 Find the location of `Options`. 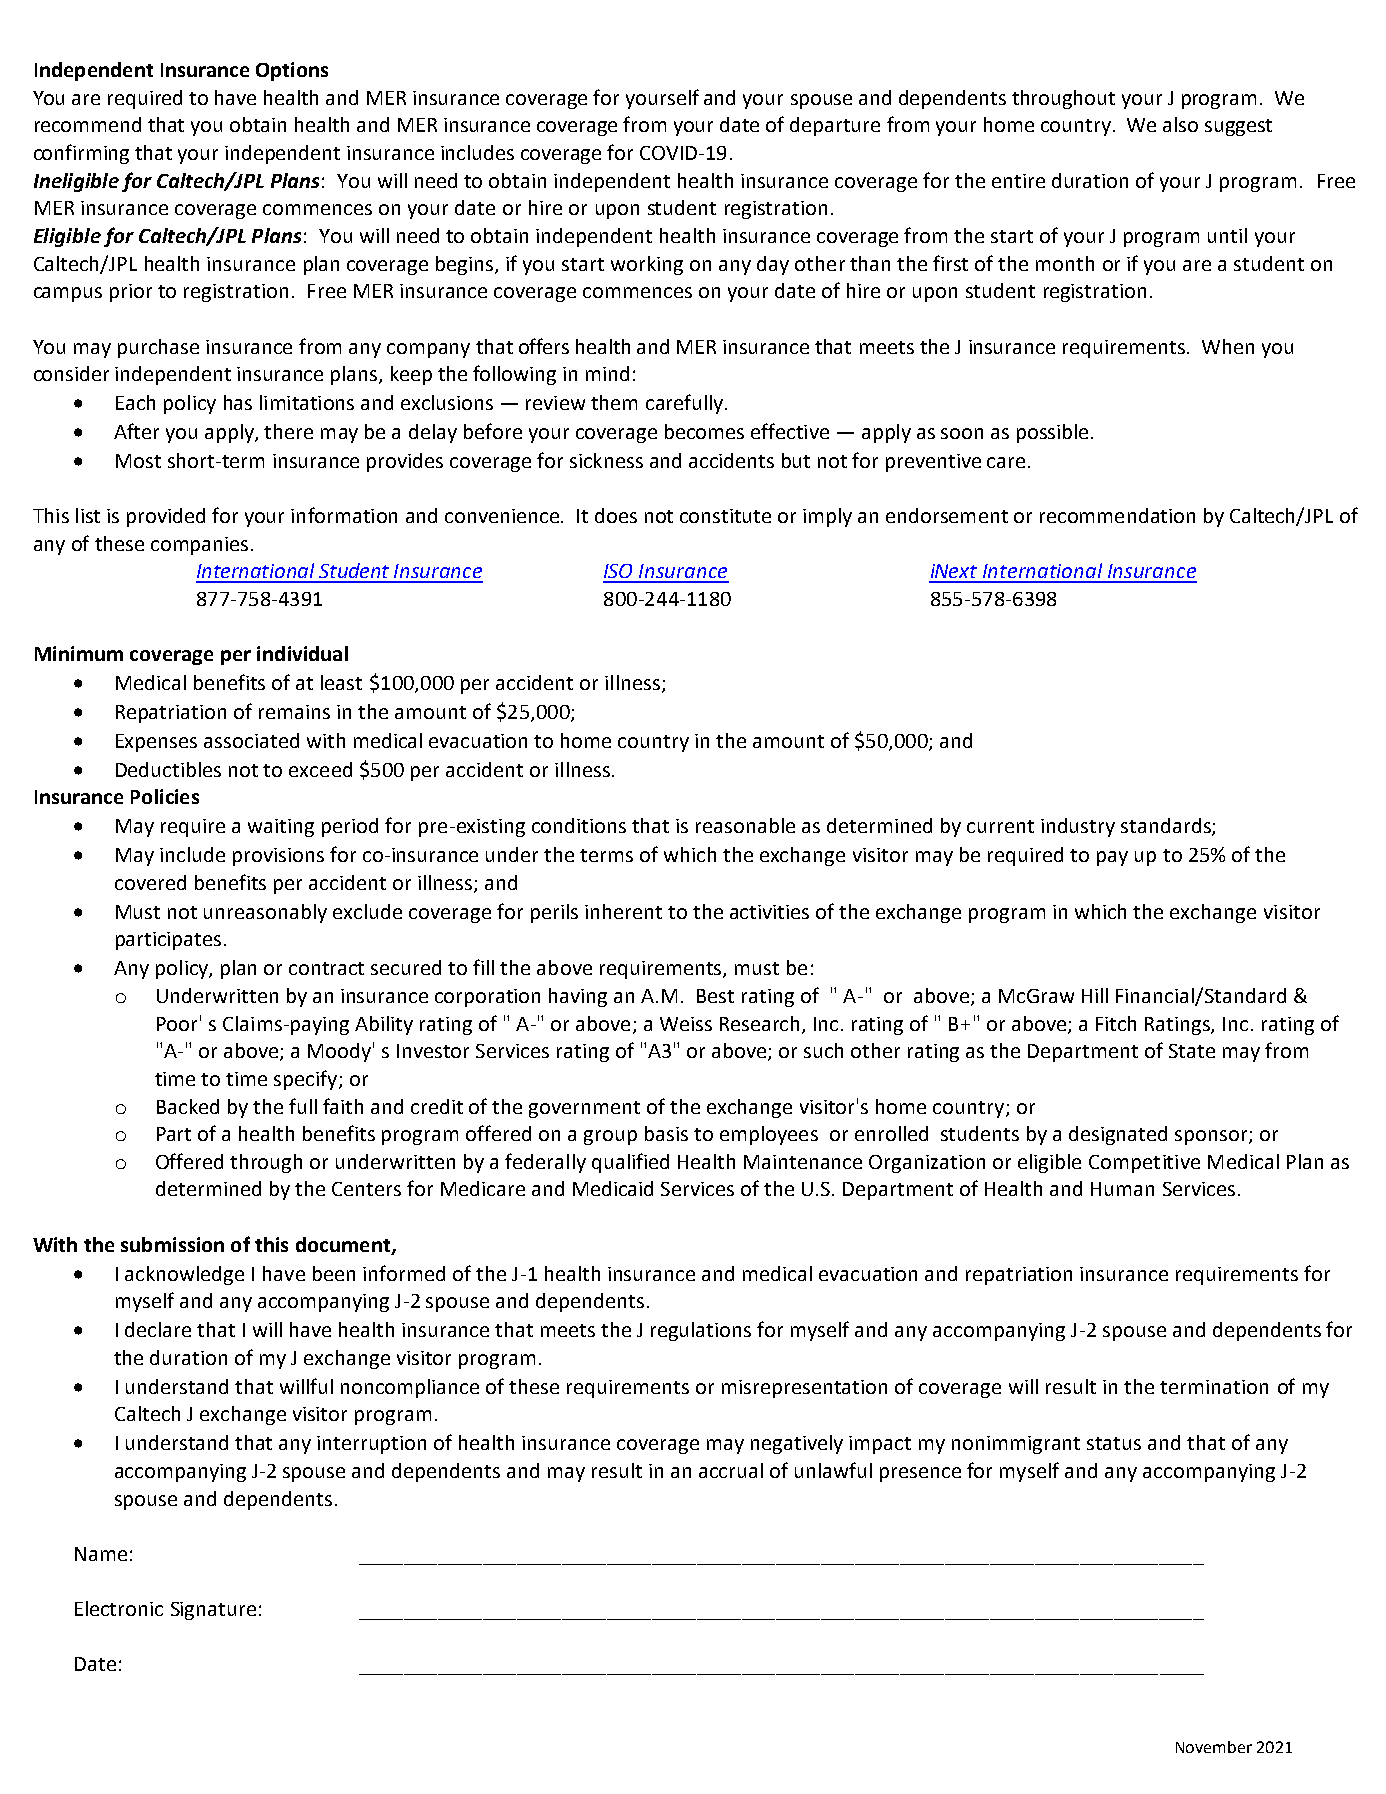

Options is located at coordinates (292, 71).
